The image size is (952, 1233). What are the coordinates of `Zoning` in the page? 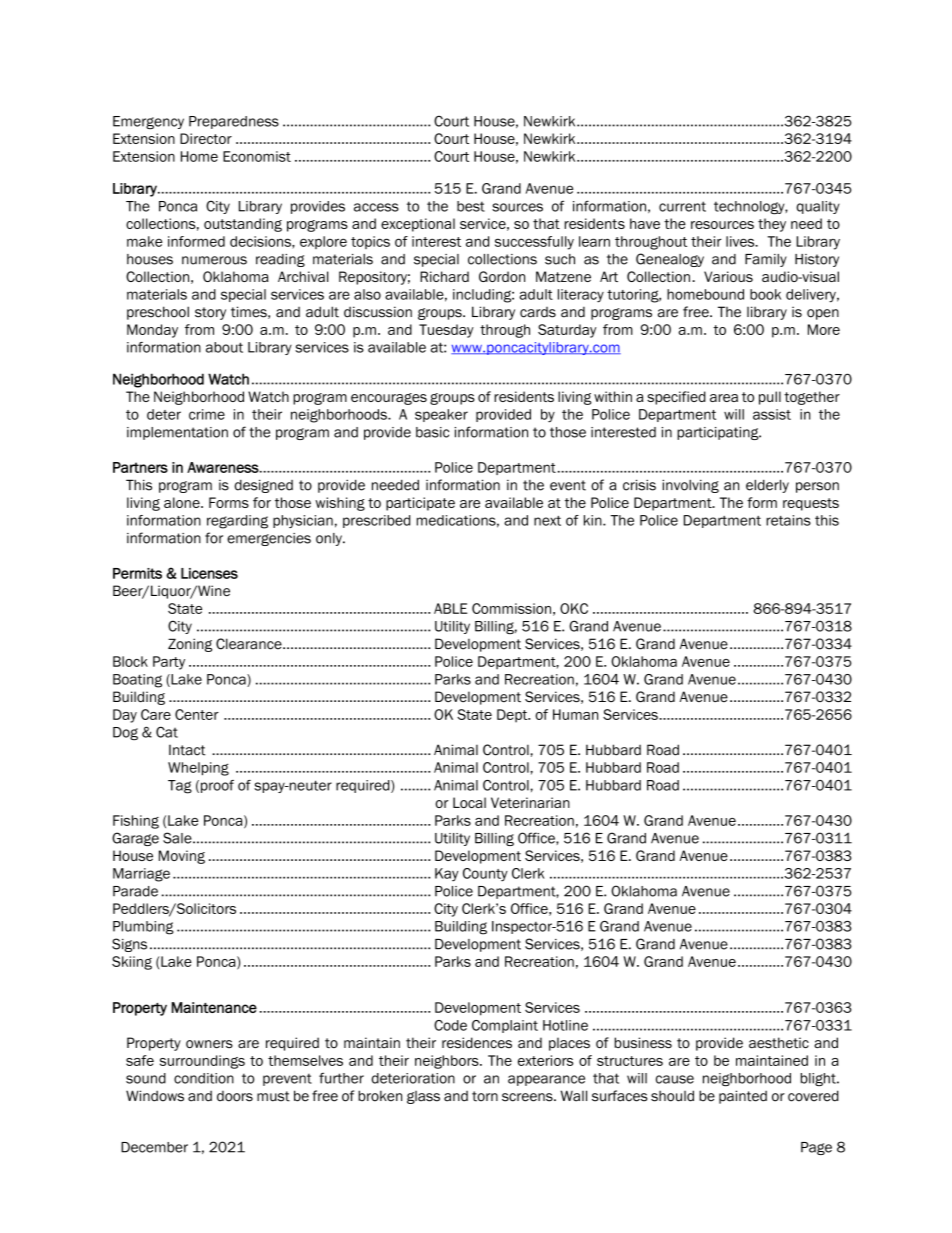 It's located at (190, 645).
